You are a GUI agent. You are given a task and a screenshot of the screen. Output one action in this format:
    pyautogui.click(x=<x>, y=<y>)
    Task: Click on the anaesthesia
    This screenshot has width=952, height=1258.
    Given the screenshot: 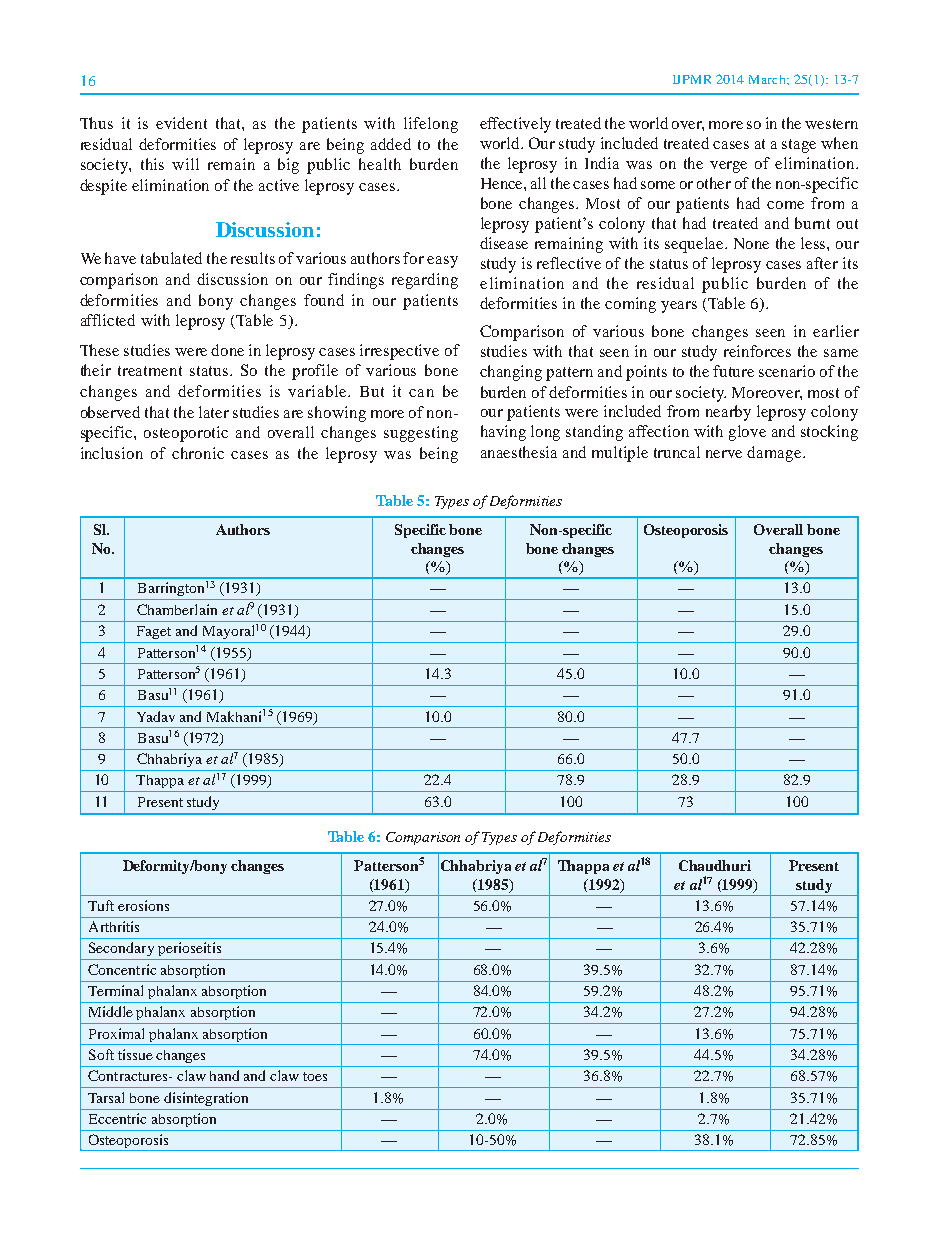 What is the action you would take?
    pyautogui.click(x=519, y=452)
